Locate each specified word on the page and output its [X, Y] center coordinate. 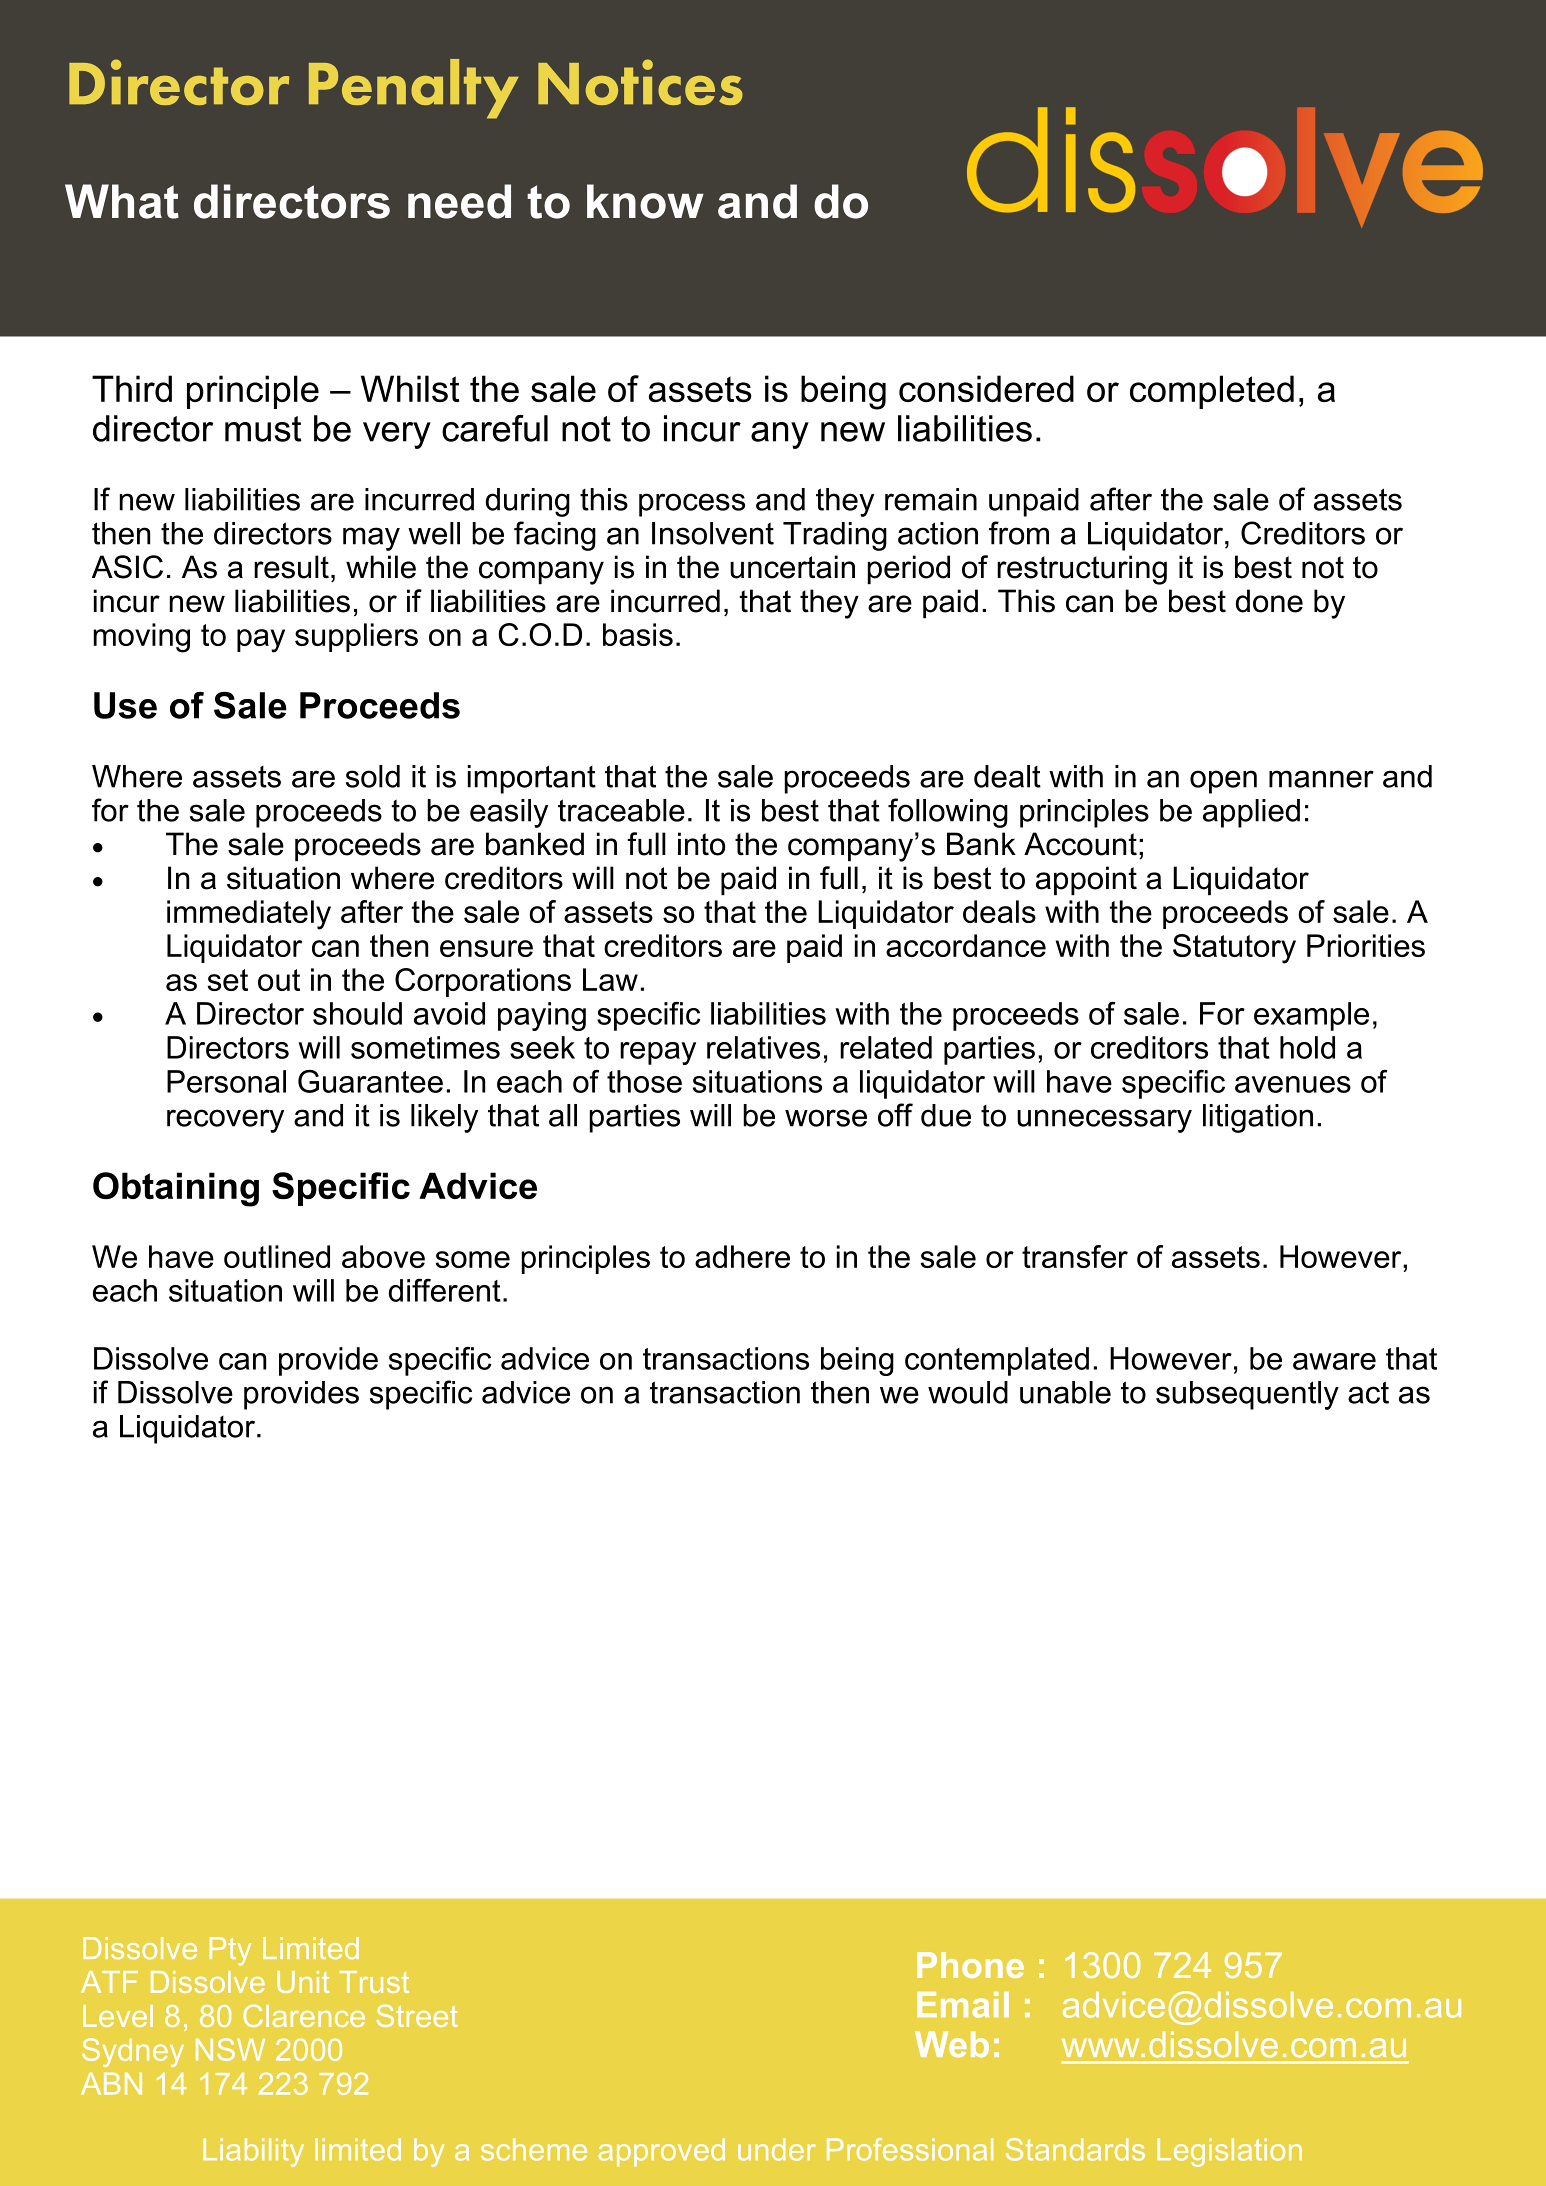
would [968, 1392]
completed [1212, 392]
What [122, 201]
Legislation [1229, 2152]
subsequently [1247, 1395]
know [645, 201]
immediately [249, 915]
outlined [277, 1256]
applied [1251, 813]
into [701, 844]
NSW [230, 2049]
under [777, 2149]
